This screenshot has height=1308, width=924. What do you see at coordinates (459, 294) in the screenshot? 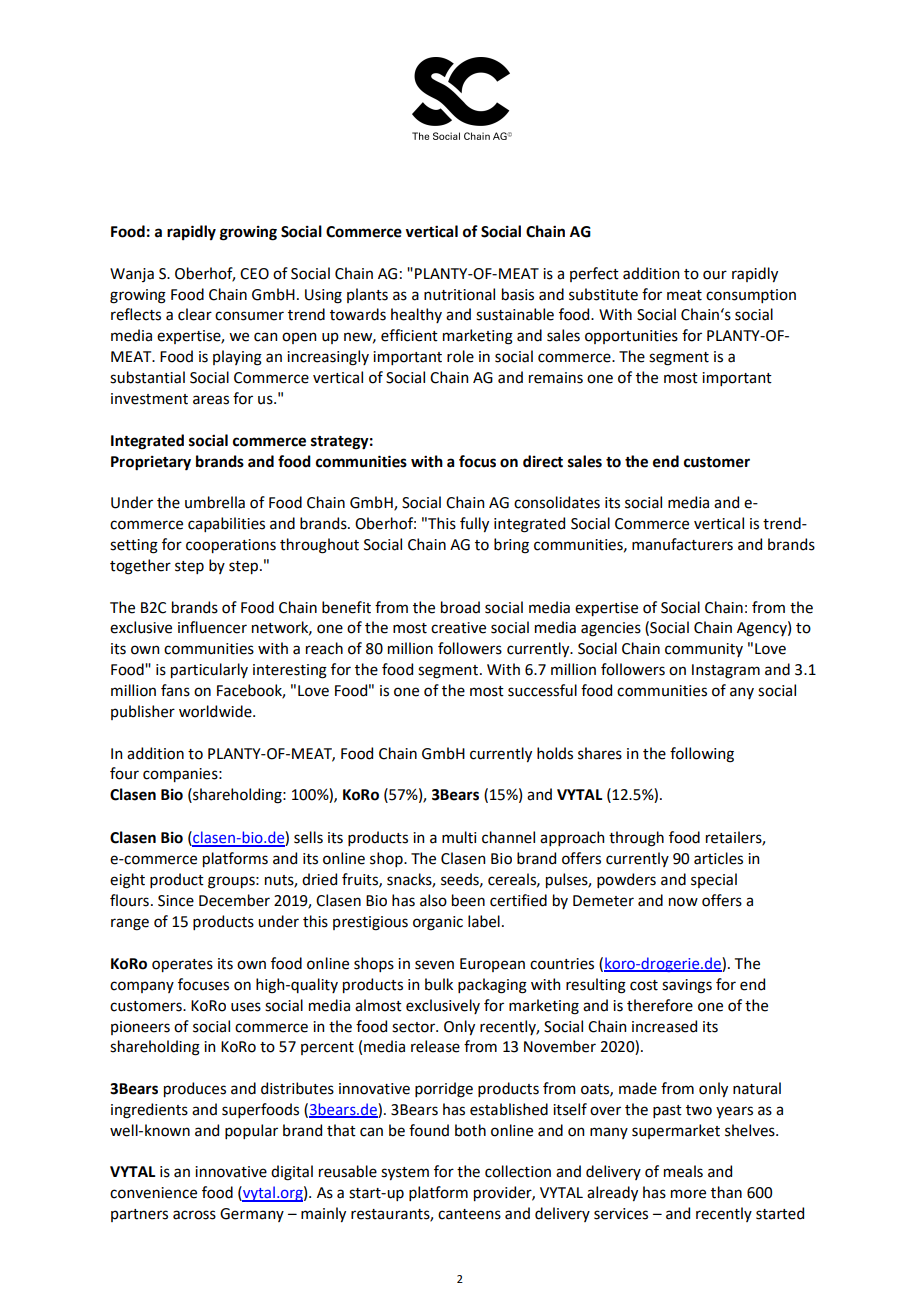
I see `nutritional` at bounding box center [459, 294].
